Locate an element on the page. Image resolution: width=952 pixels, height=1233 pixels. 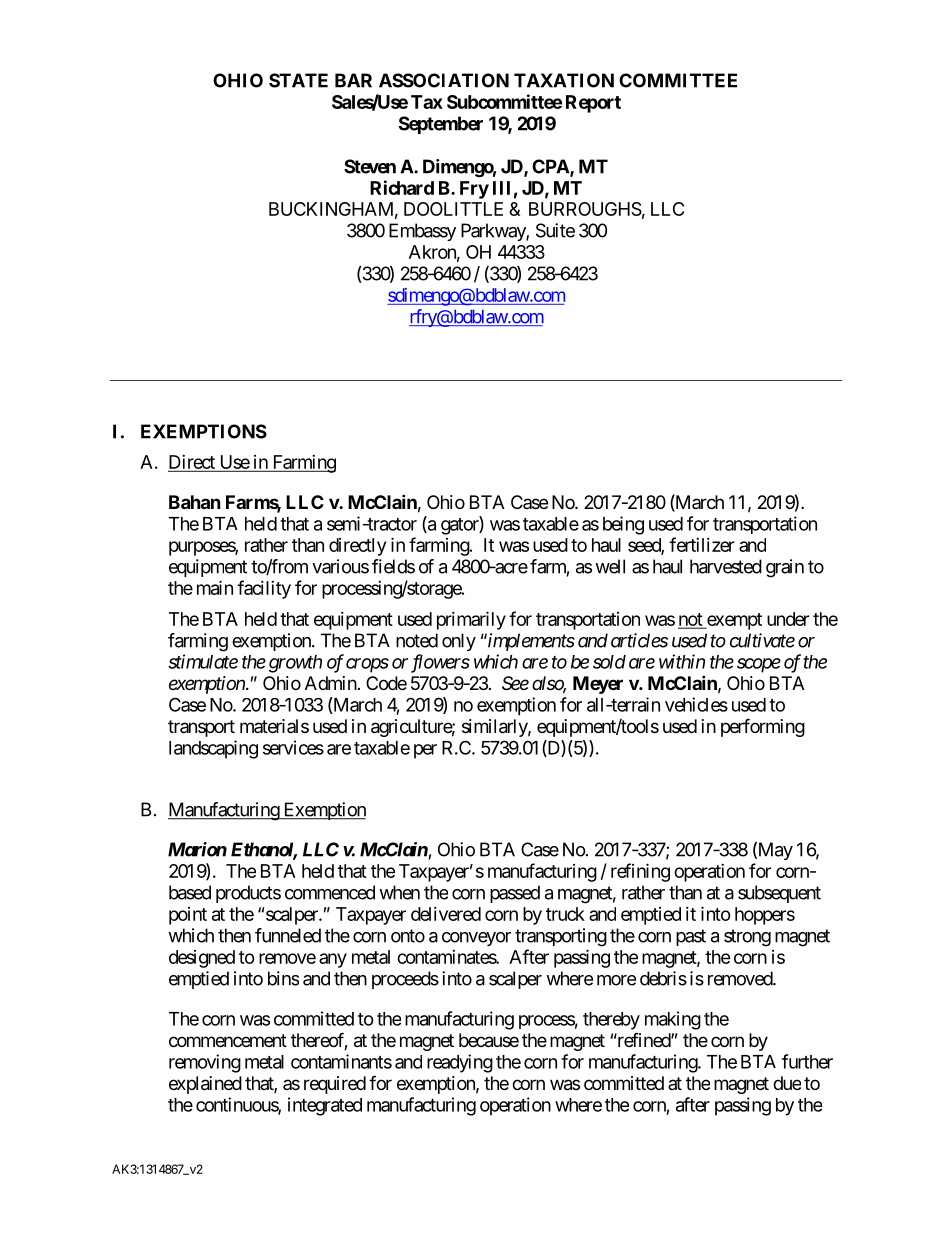
commencement is located at coordinates (228, 1040).
